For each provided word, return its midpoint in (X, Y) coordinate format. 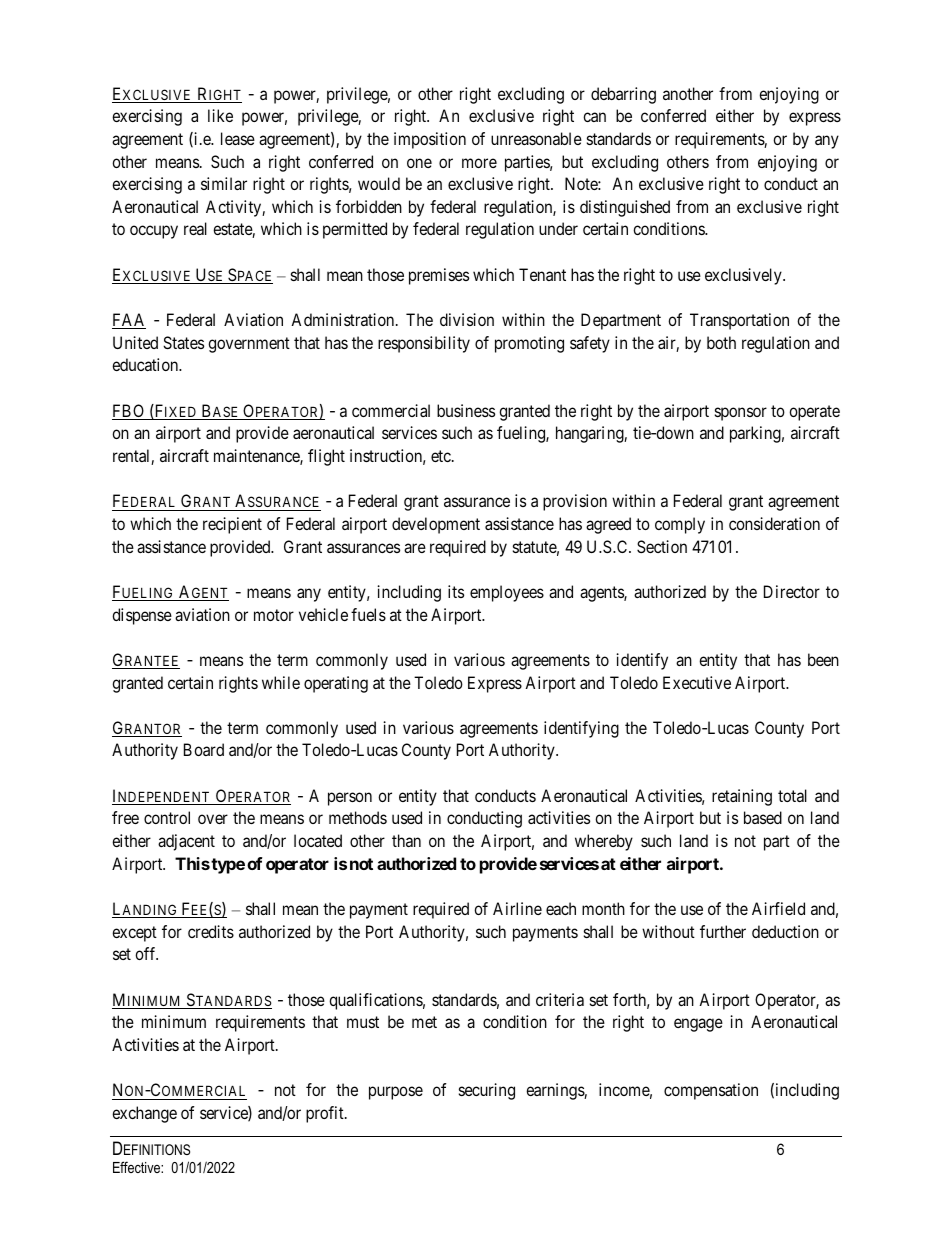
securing (487, 1091)
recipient (232, 525)
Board (204, 749)
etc (442, 456)
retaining (742, 797)
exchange (144, 1114)
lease (238, 138)
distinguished (625, 208)
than (406, 840)
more (479, 163)
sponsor (741, 414)
